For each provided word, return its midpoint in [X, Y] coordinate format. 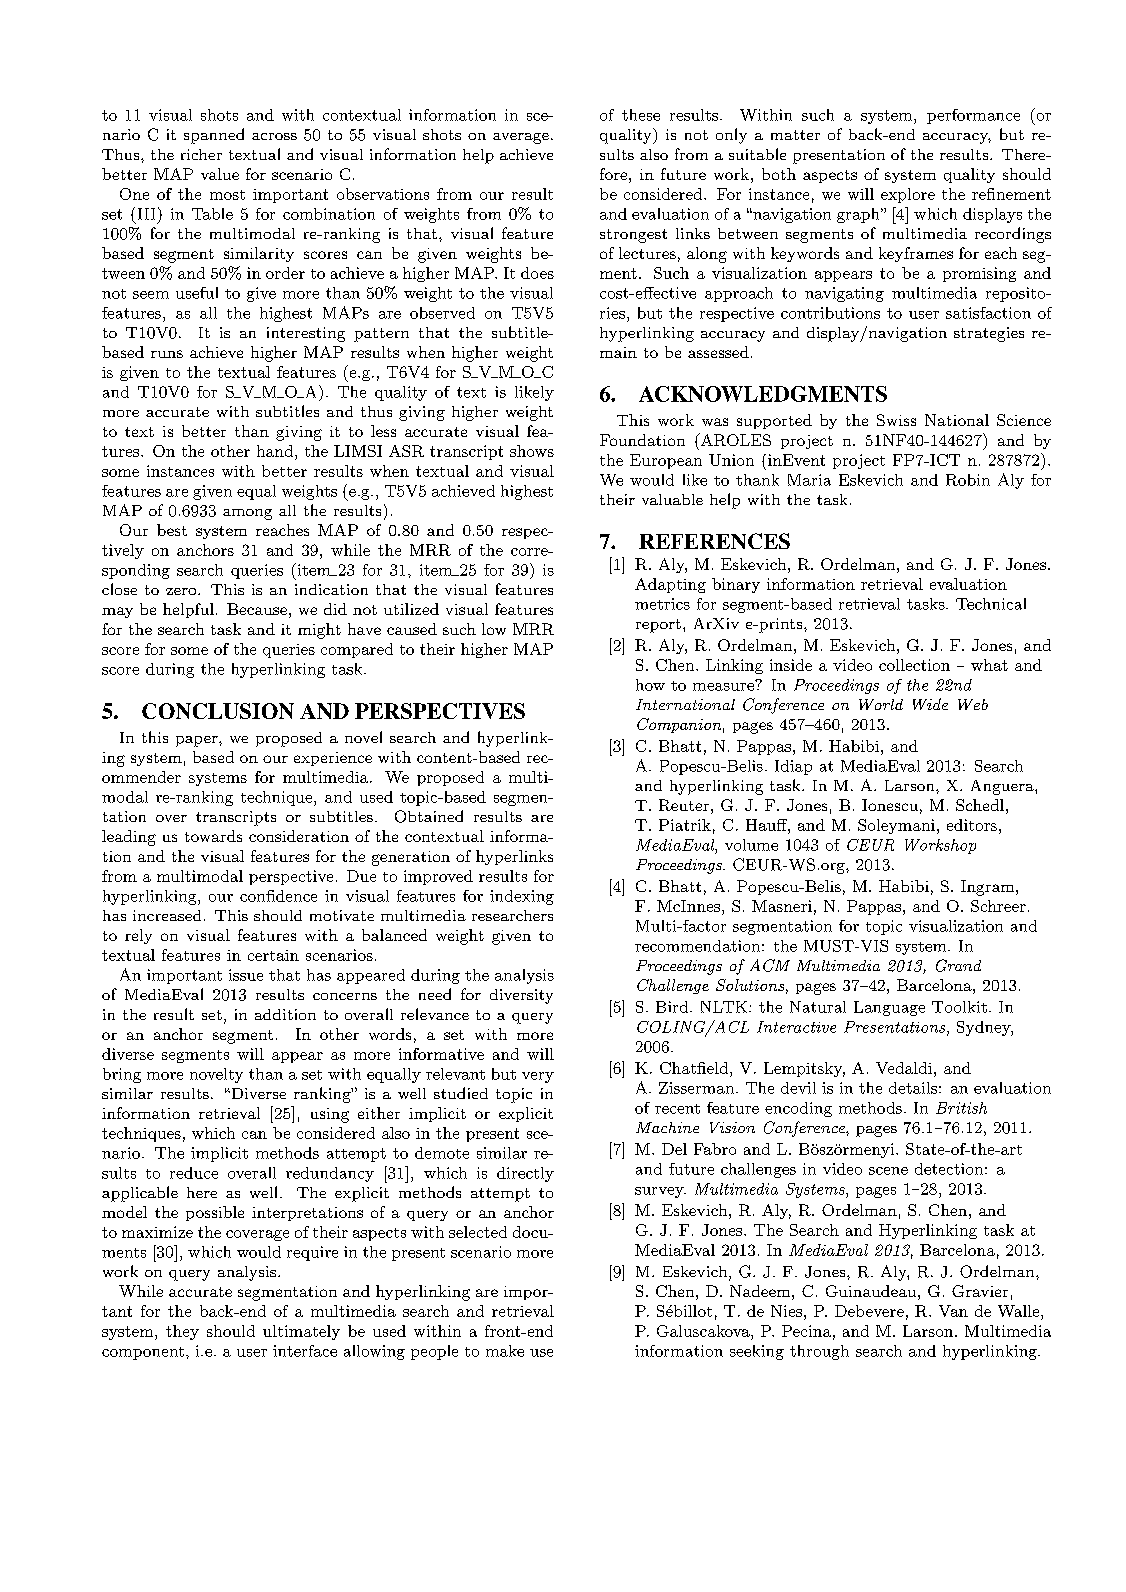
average [521, 138]
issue [246, 975]
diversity [521, 996]
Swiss [896, 420]
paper [198, 741]
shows [532, 451]
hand [276, 451]
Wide [930, 704]
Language [889, 1008]
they [182, 1332]
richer [201, 154]
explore [908, 195]
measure [724, 685]
